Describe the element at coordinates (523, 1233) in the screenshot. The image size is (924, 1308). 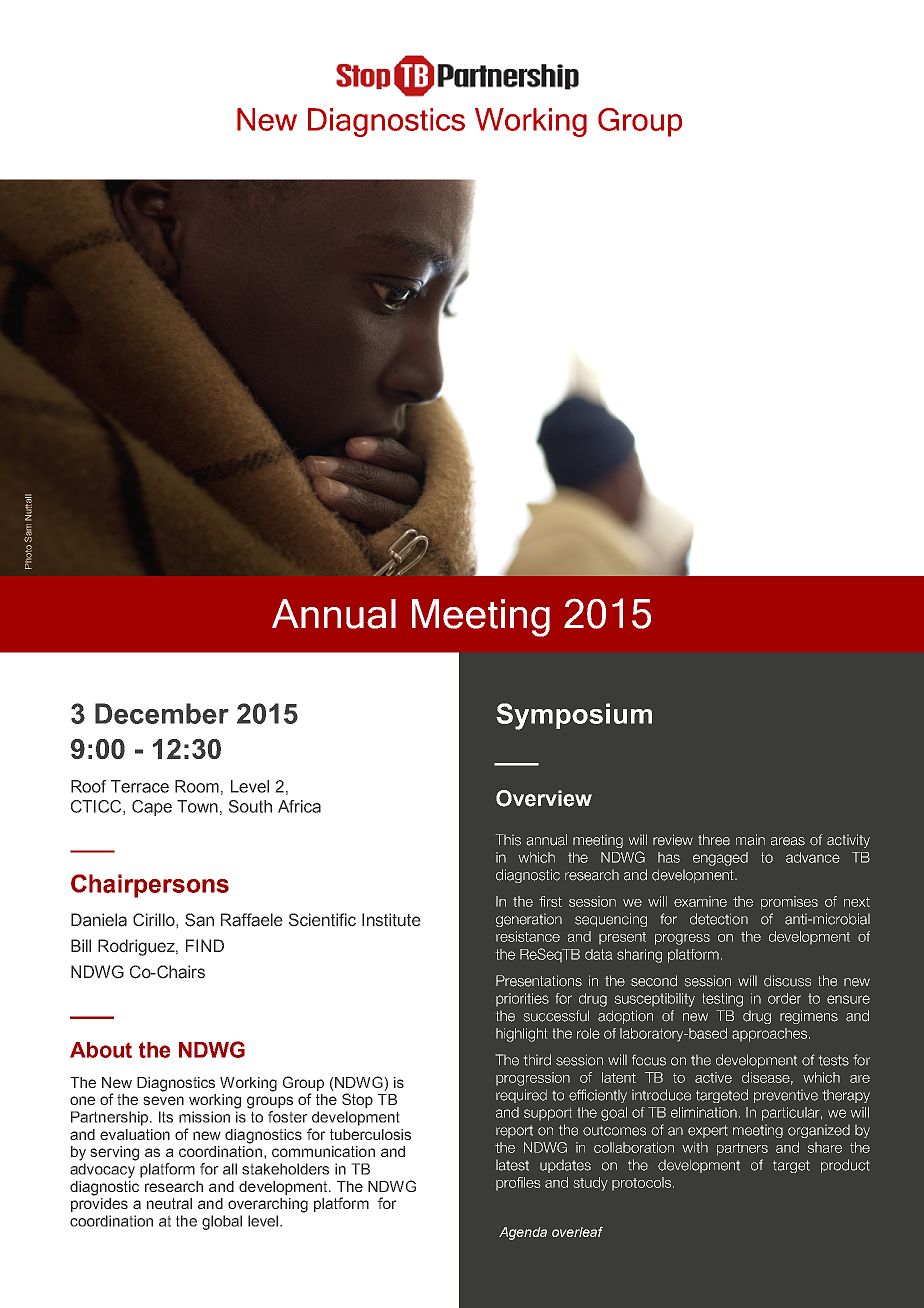
I see `Agenda` at that location.
